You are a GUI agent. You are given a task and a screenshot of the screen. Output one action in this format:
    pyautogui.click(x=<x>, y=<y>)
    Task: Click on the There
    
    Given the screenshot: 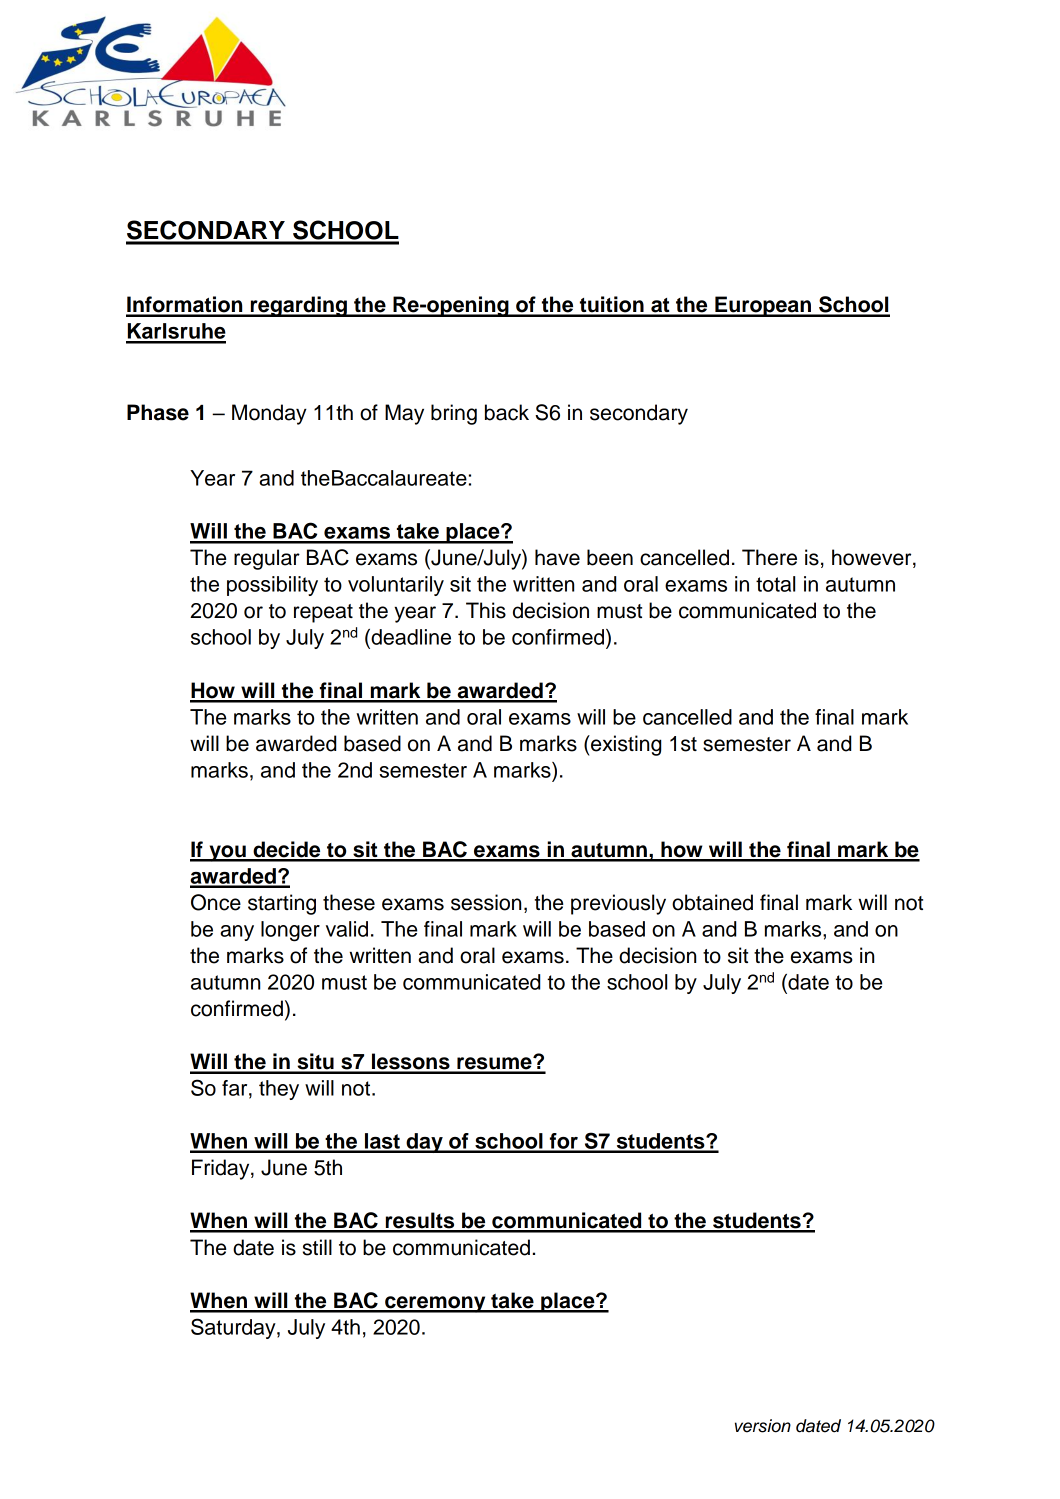 What is the action you would take?
    pyautogui.click(x=769, y=557)
